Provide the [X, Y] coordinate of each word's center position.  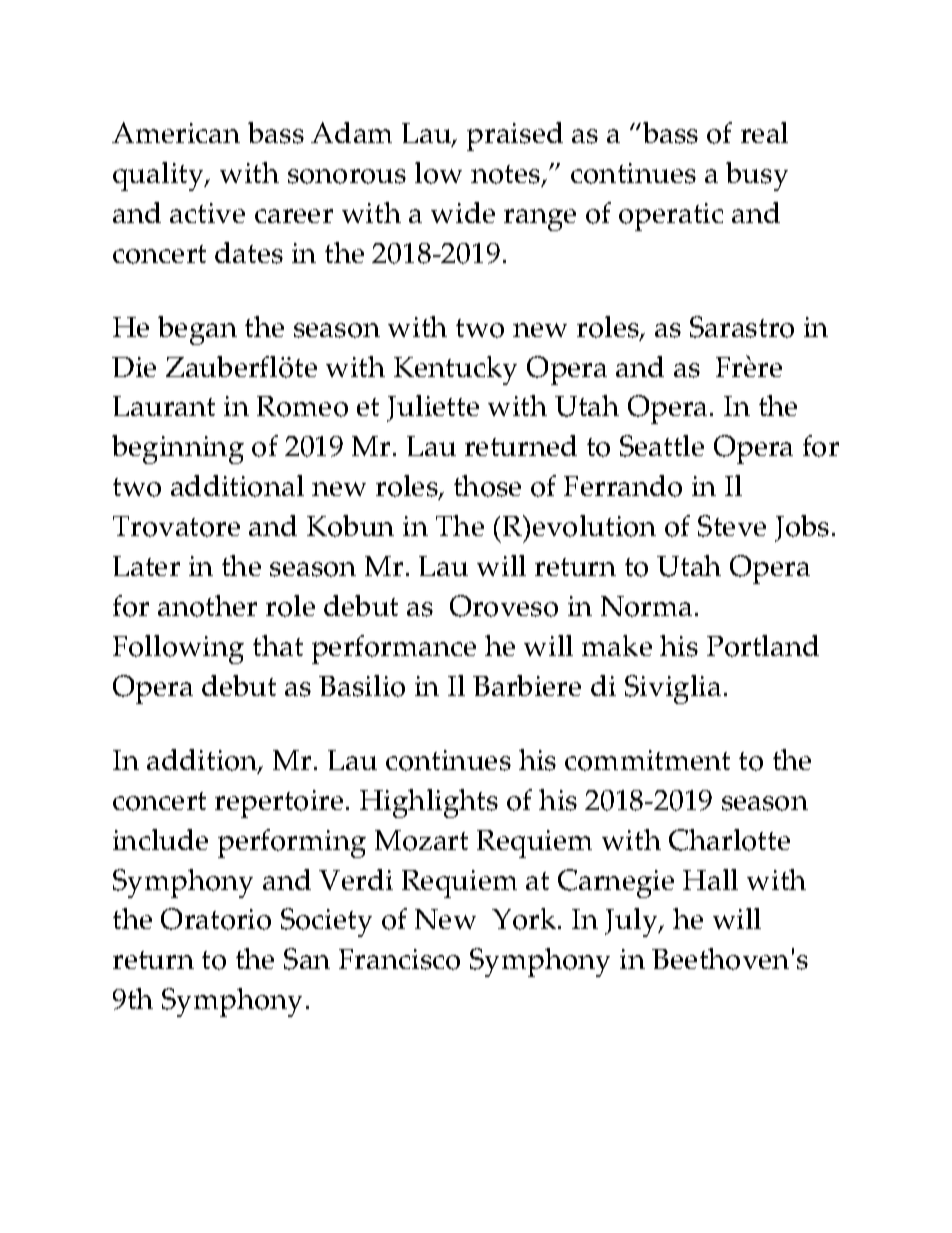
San [307, 959]
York [525, 919]
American [176, 132]
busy [757, 176]
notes [507, 176]
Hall [710, 879]
